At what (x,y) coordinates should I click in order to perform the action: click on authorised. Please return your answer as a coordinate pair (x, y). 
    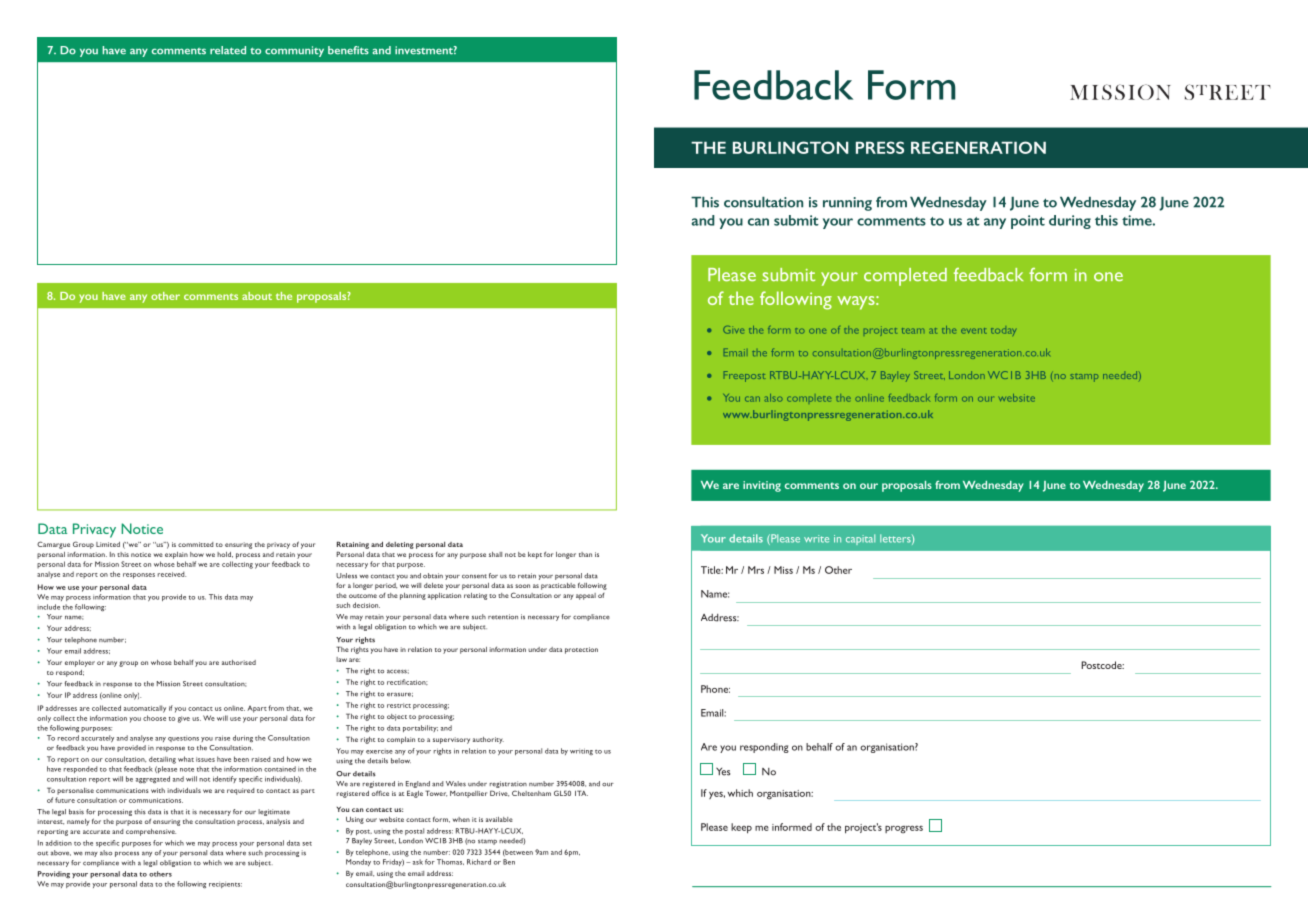
    Looking at the image, I should click on (239, 662).
